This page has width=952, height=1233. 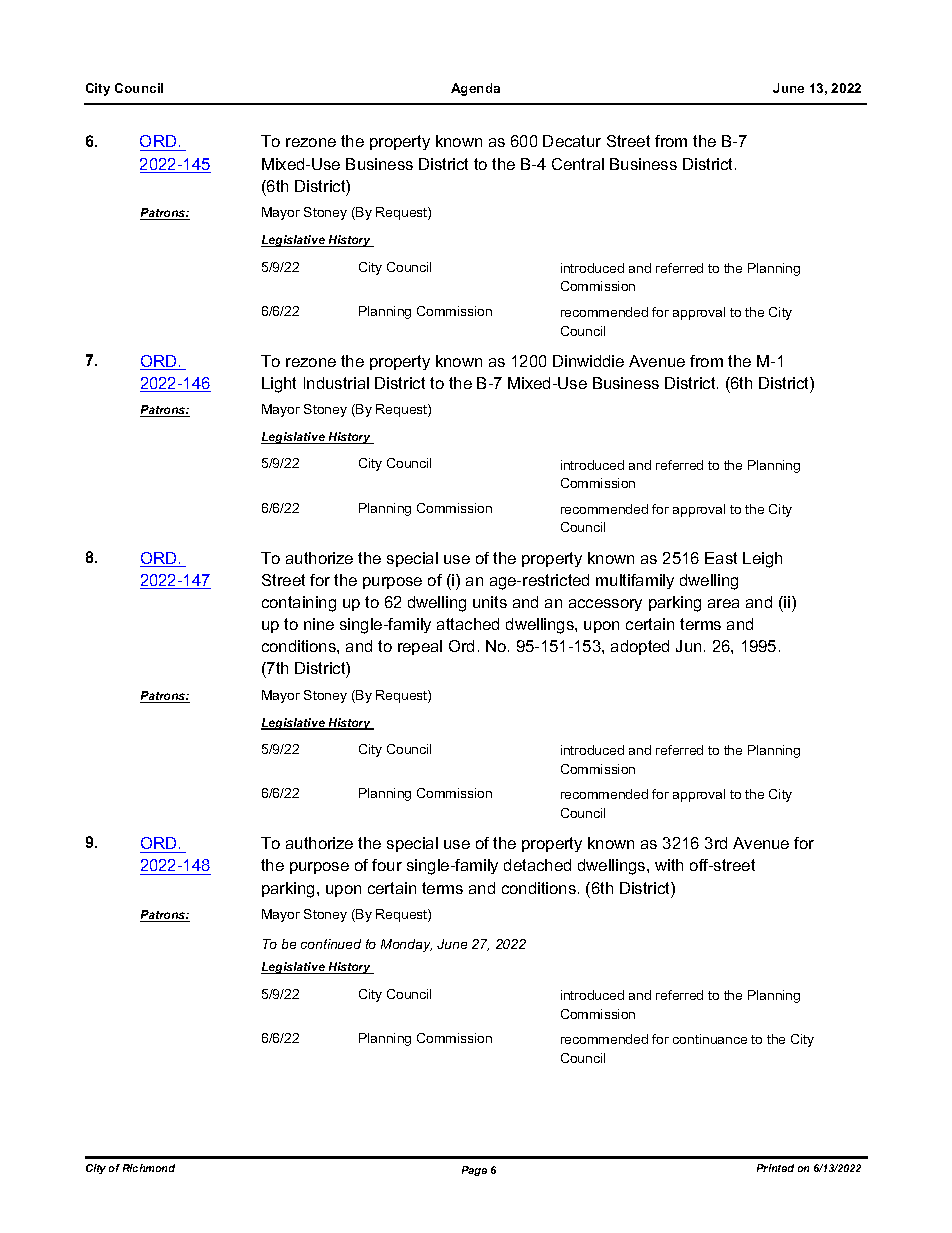 I want to click on containing, so click(x=299, y=604).
